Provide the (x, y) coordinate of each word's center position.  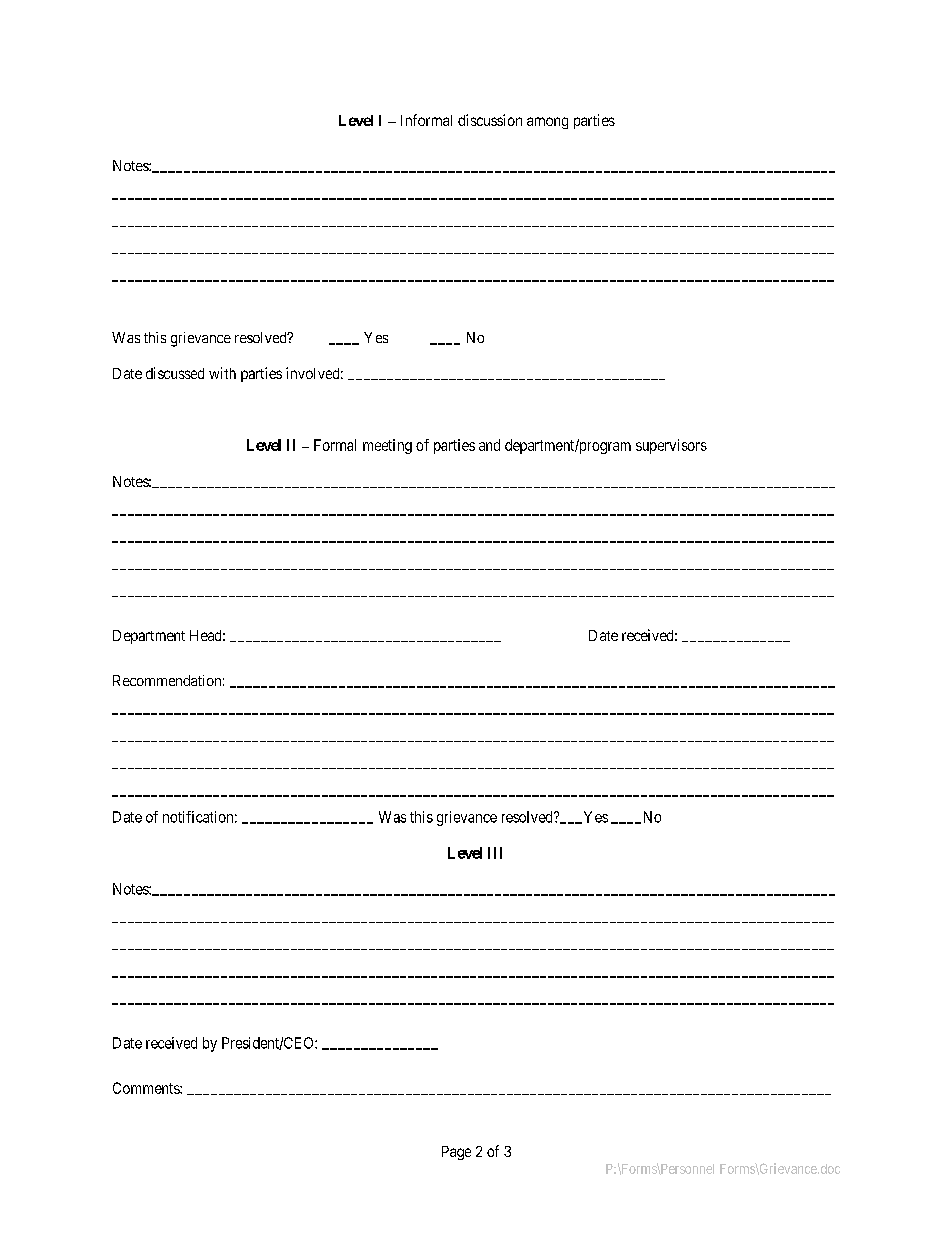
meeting (387, 446)
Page (456, 1153)
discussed (175, 373)
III (495, 853)
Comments (147, 1088)
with (222, 373)
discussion (490, 120)
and (489, 445)
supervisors (671, 446)
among (547, 123)
